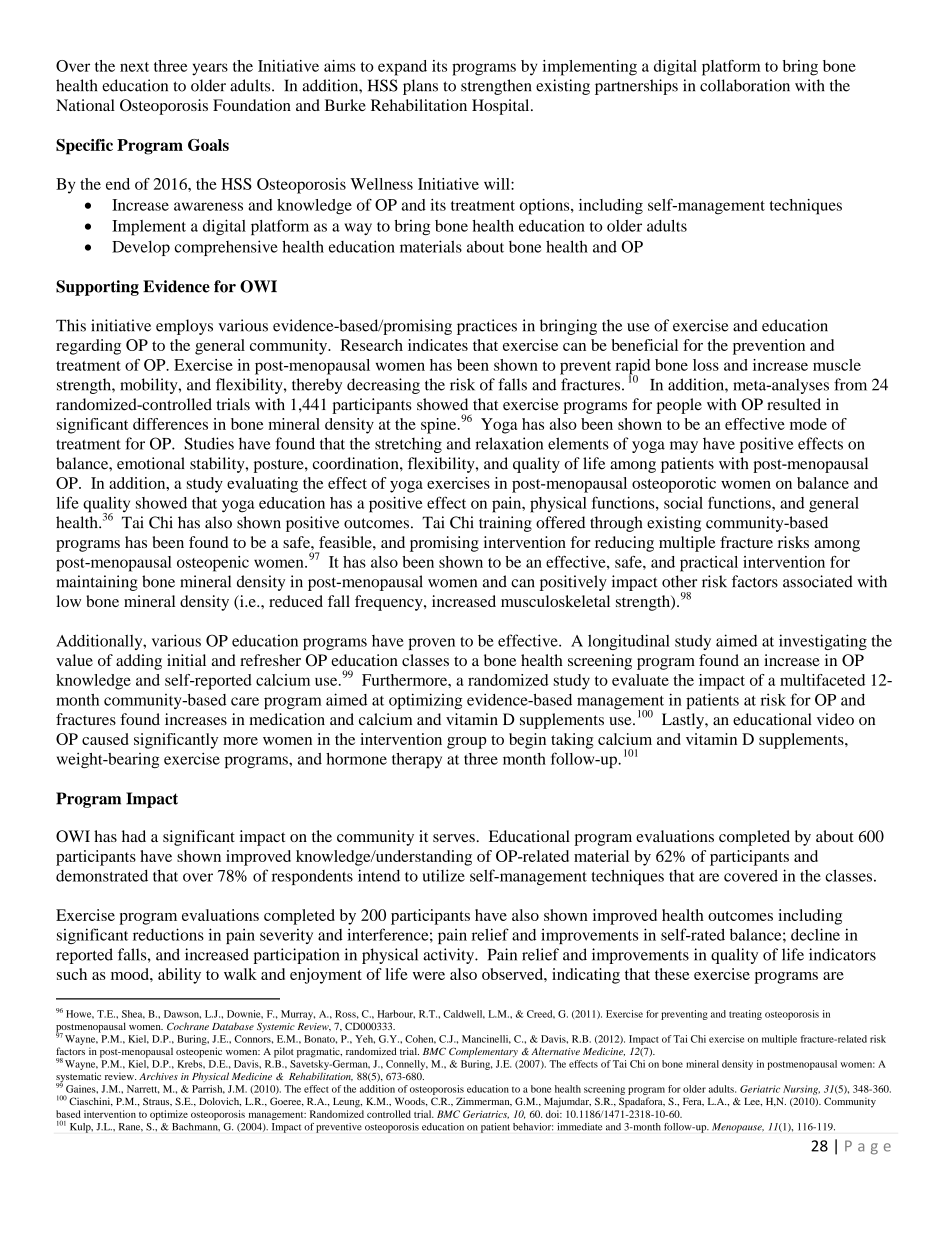  I want to click on Complementary, so click(483, 1052).
